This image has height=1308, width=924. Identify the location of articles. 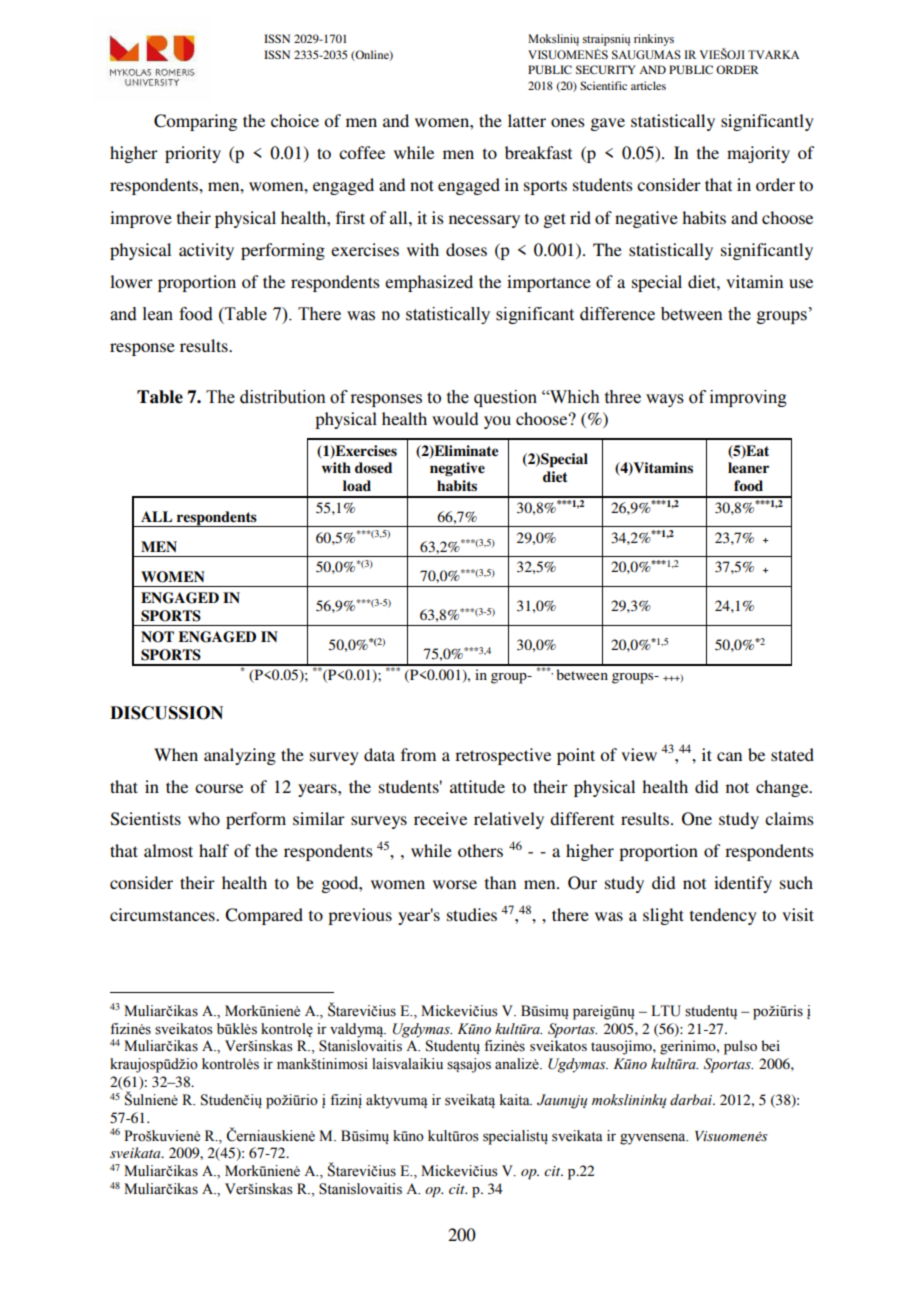
(648, 85).
